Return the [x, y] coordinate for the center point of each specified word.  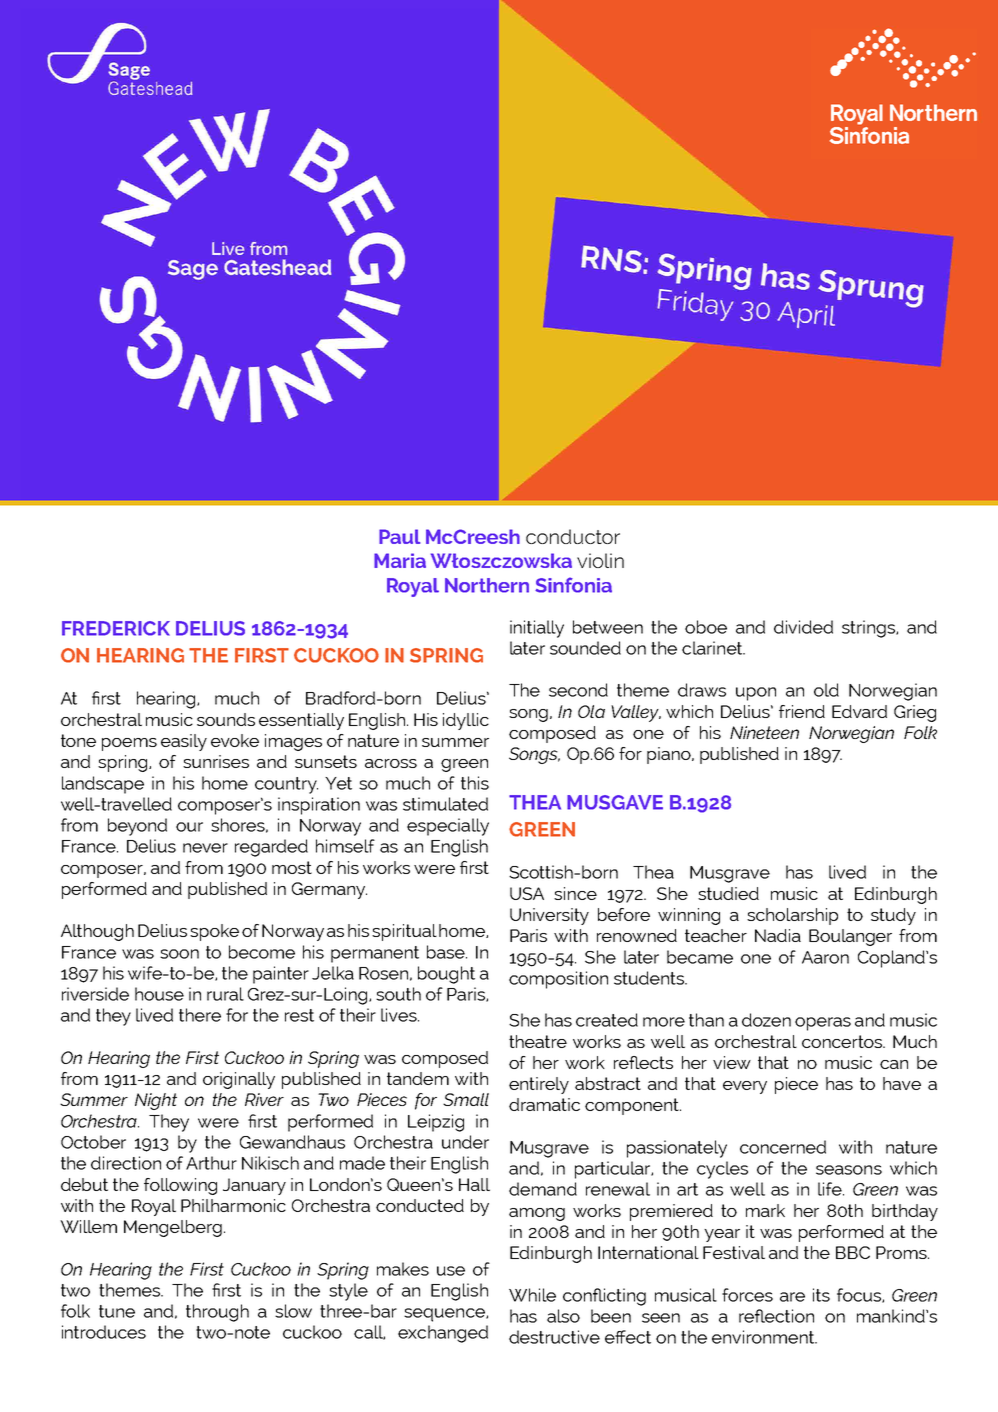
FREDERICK [116, 628]
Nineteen [764, 732]
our [189, 827]
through [217, 1313]
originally [239, 1080]
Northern [487, 585]
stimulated [445, 804]
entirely [539, 1085]
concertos [843, 1041]
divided [803, 627]
